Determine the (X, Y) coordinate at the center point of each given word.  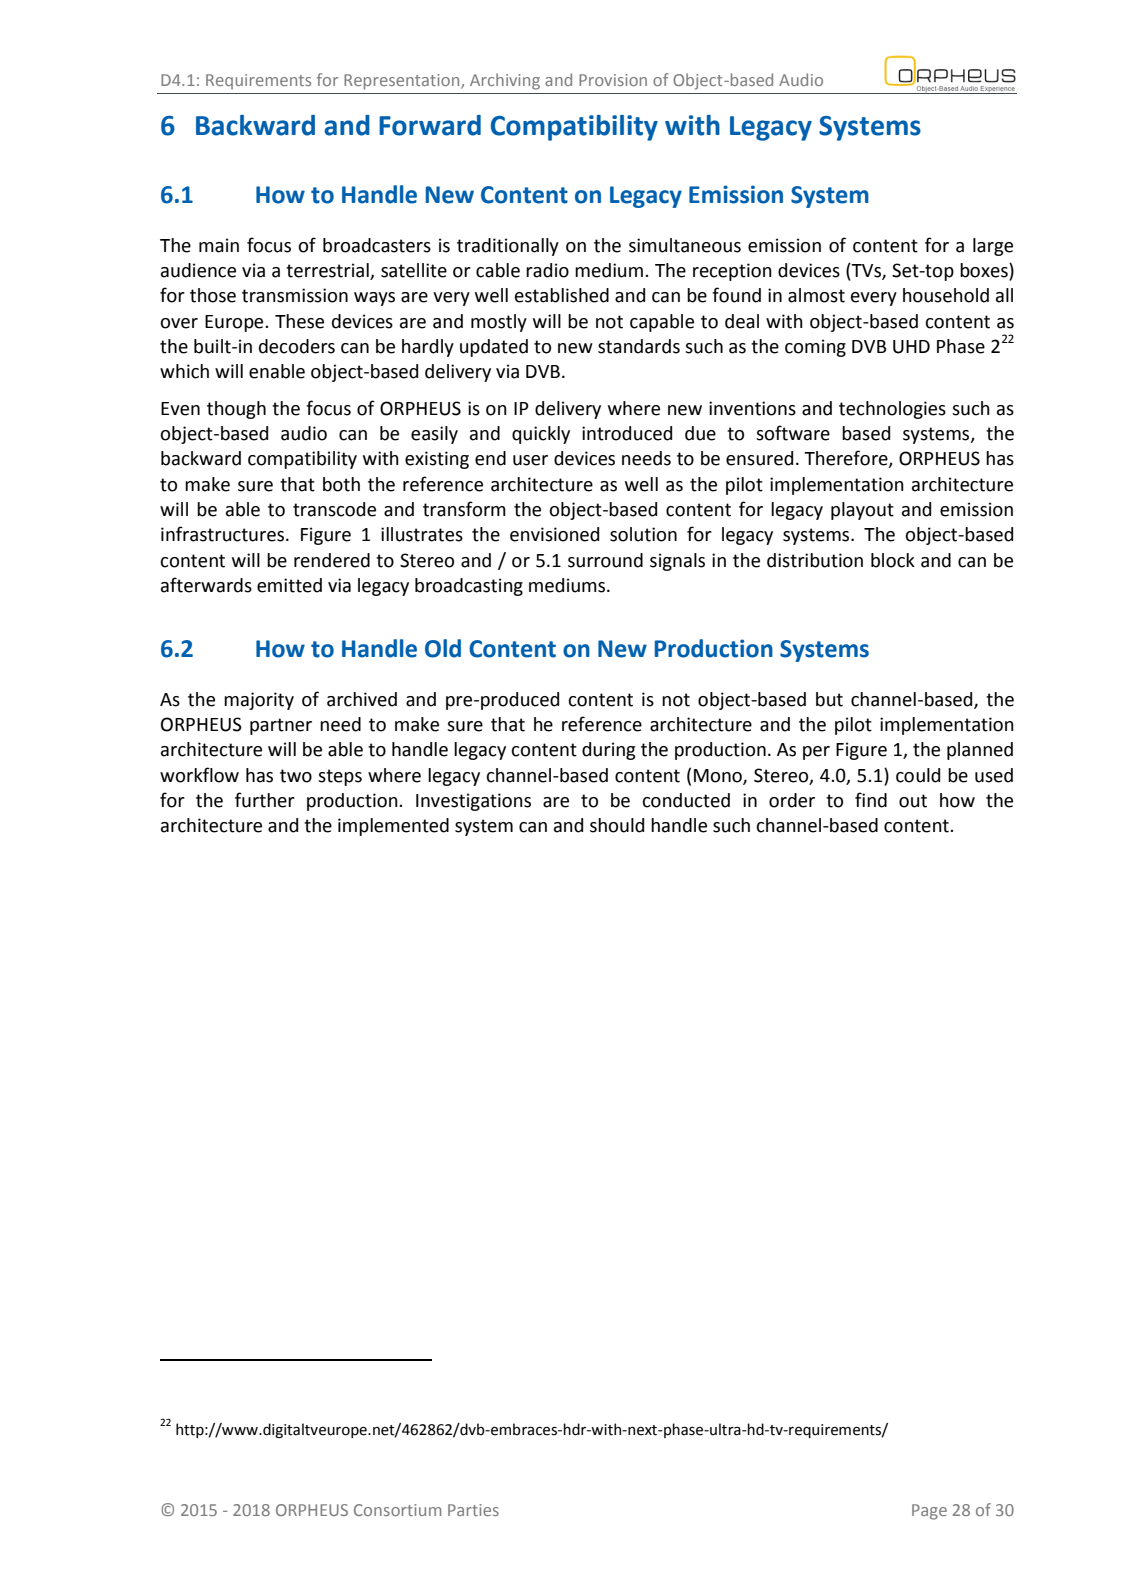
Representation (403, 82)
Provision (613, 80)
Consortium (397, 1510)
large (993, 247)
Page (929, 1512)
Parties (473, 1510)
